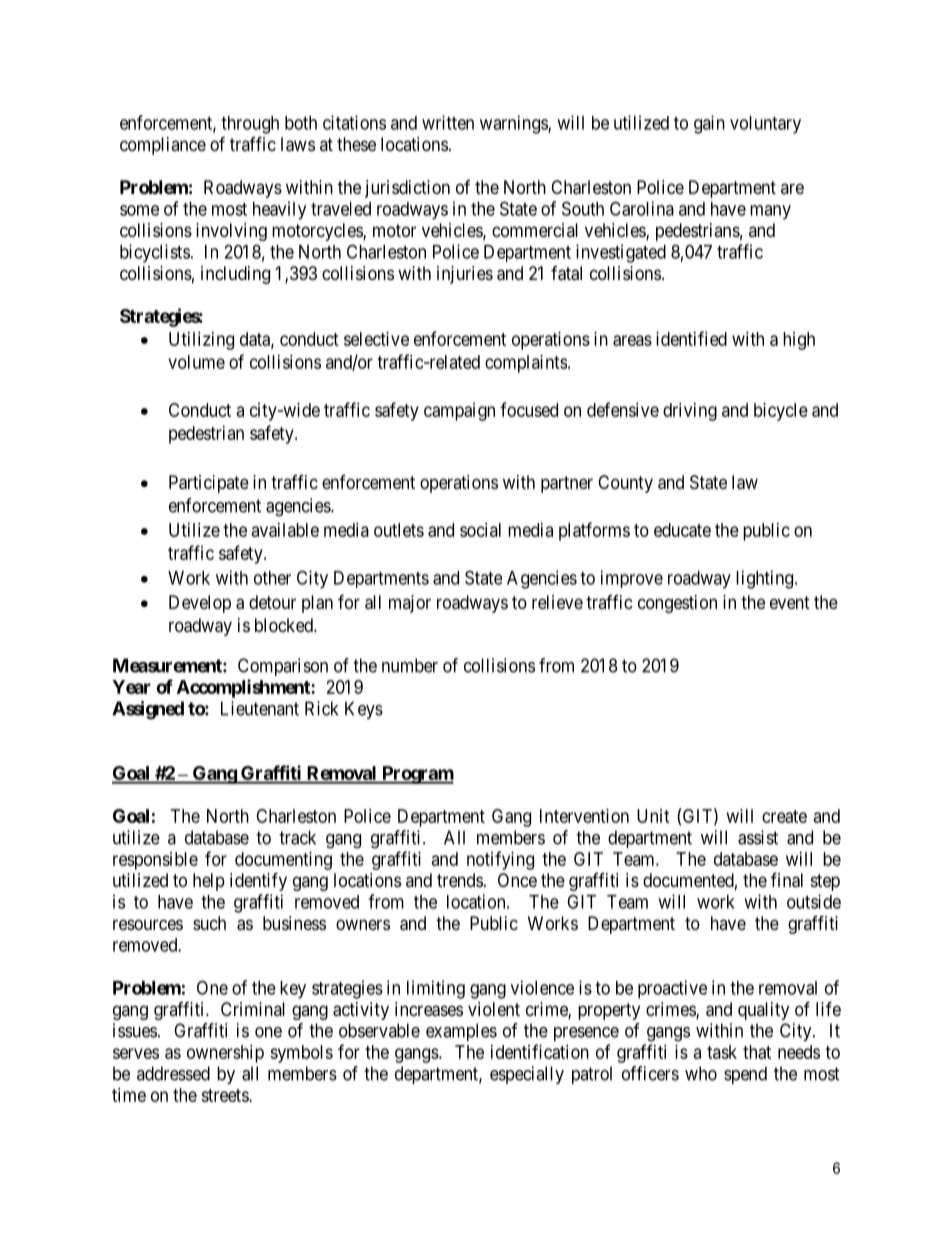  I want to click on major, so click(410, 604).
